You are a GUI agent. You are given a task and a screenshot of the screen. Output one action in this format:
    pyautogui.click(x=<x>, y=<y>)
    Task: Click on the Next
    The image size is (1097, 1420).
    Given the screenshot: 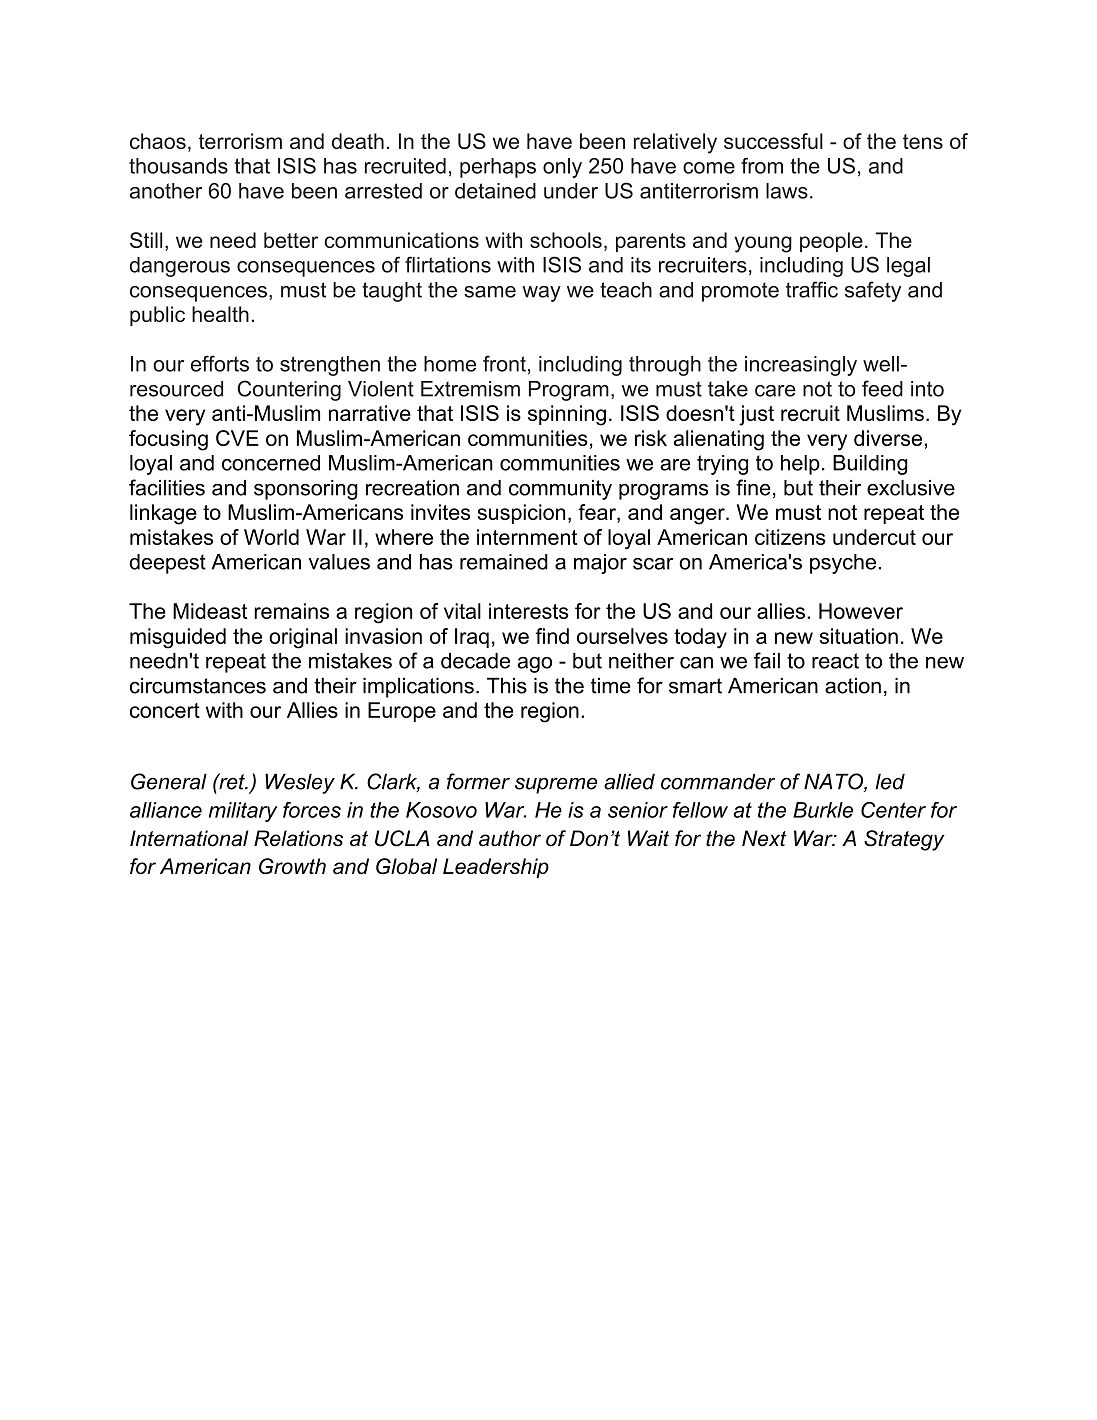 What is the action you would take?
    pyautogui.click(x=764, y=838)
